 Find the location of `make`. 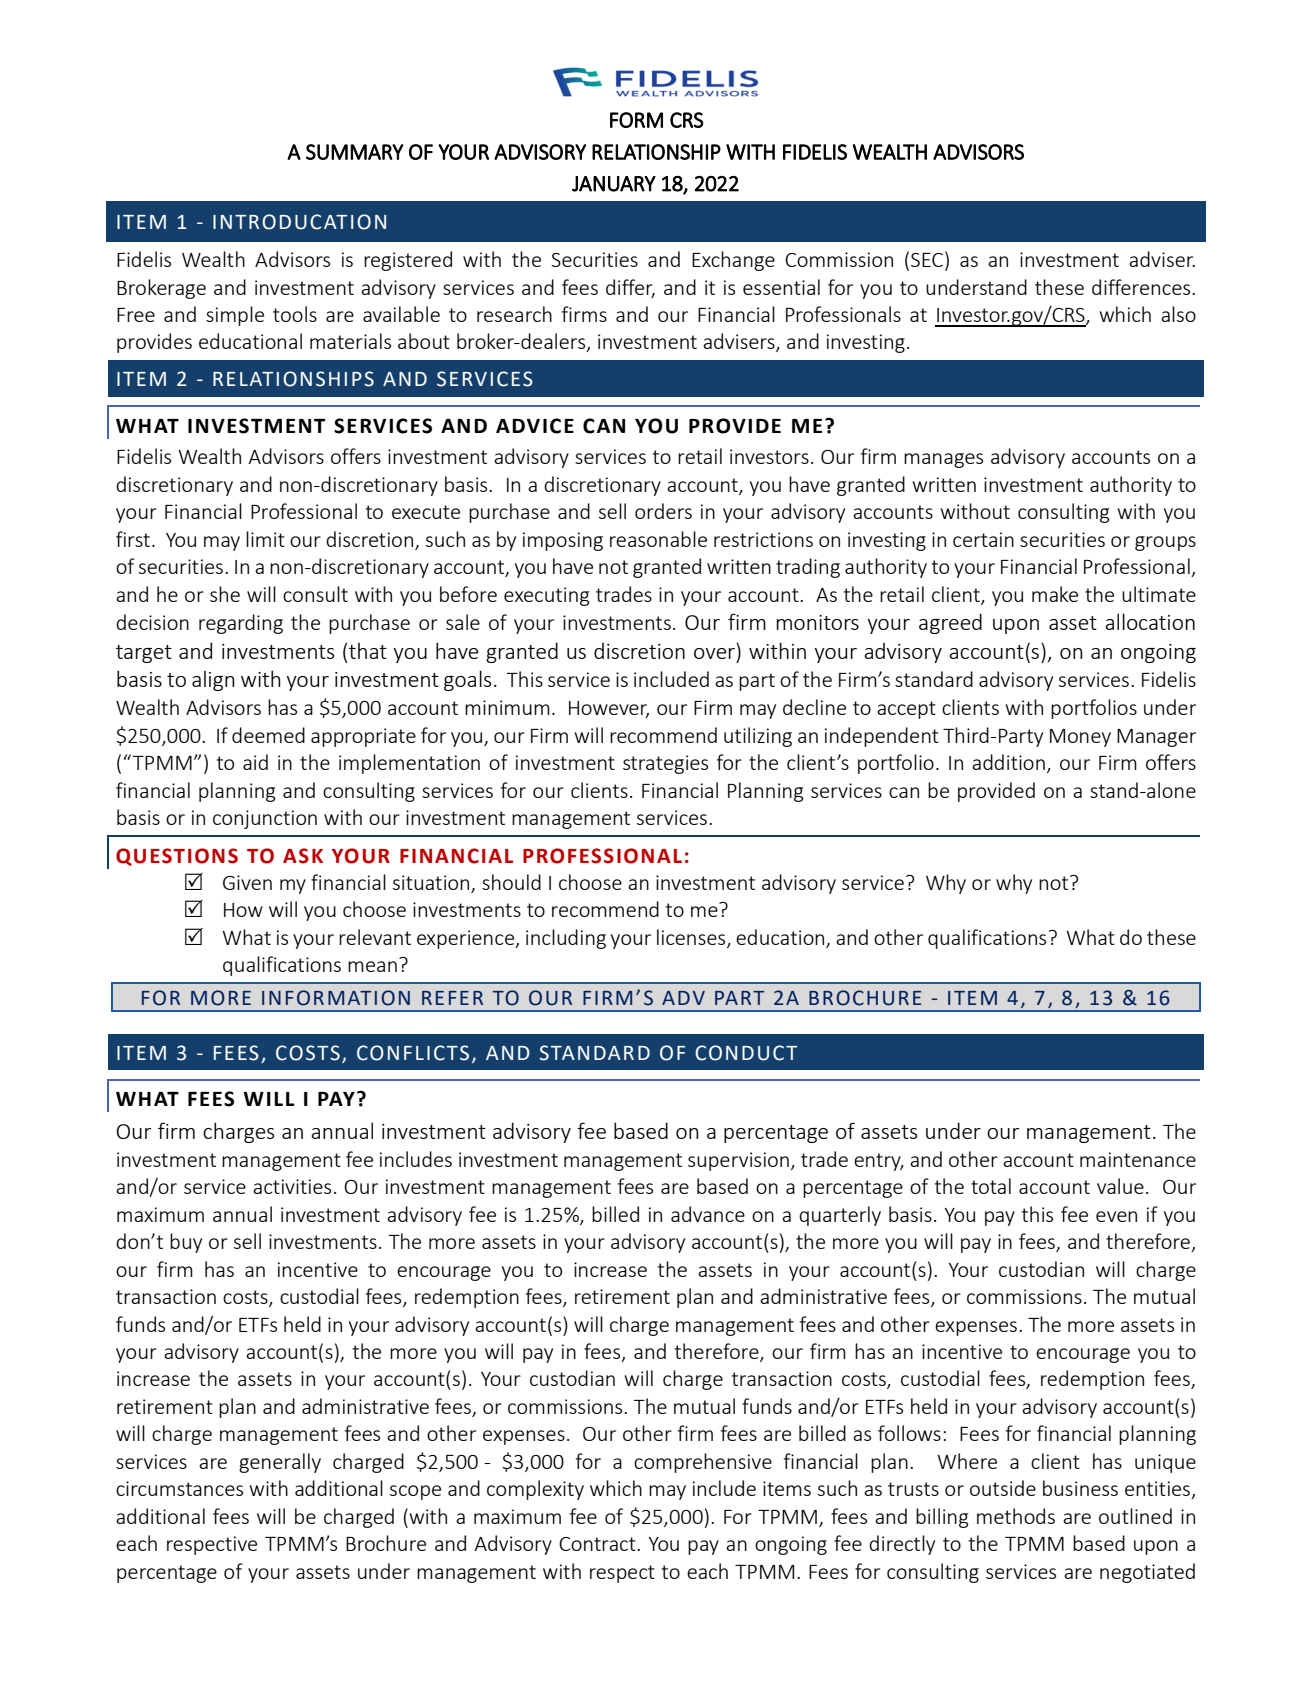

make is located at coordinates (1055, 594).
